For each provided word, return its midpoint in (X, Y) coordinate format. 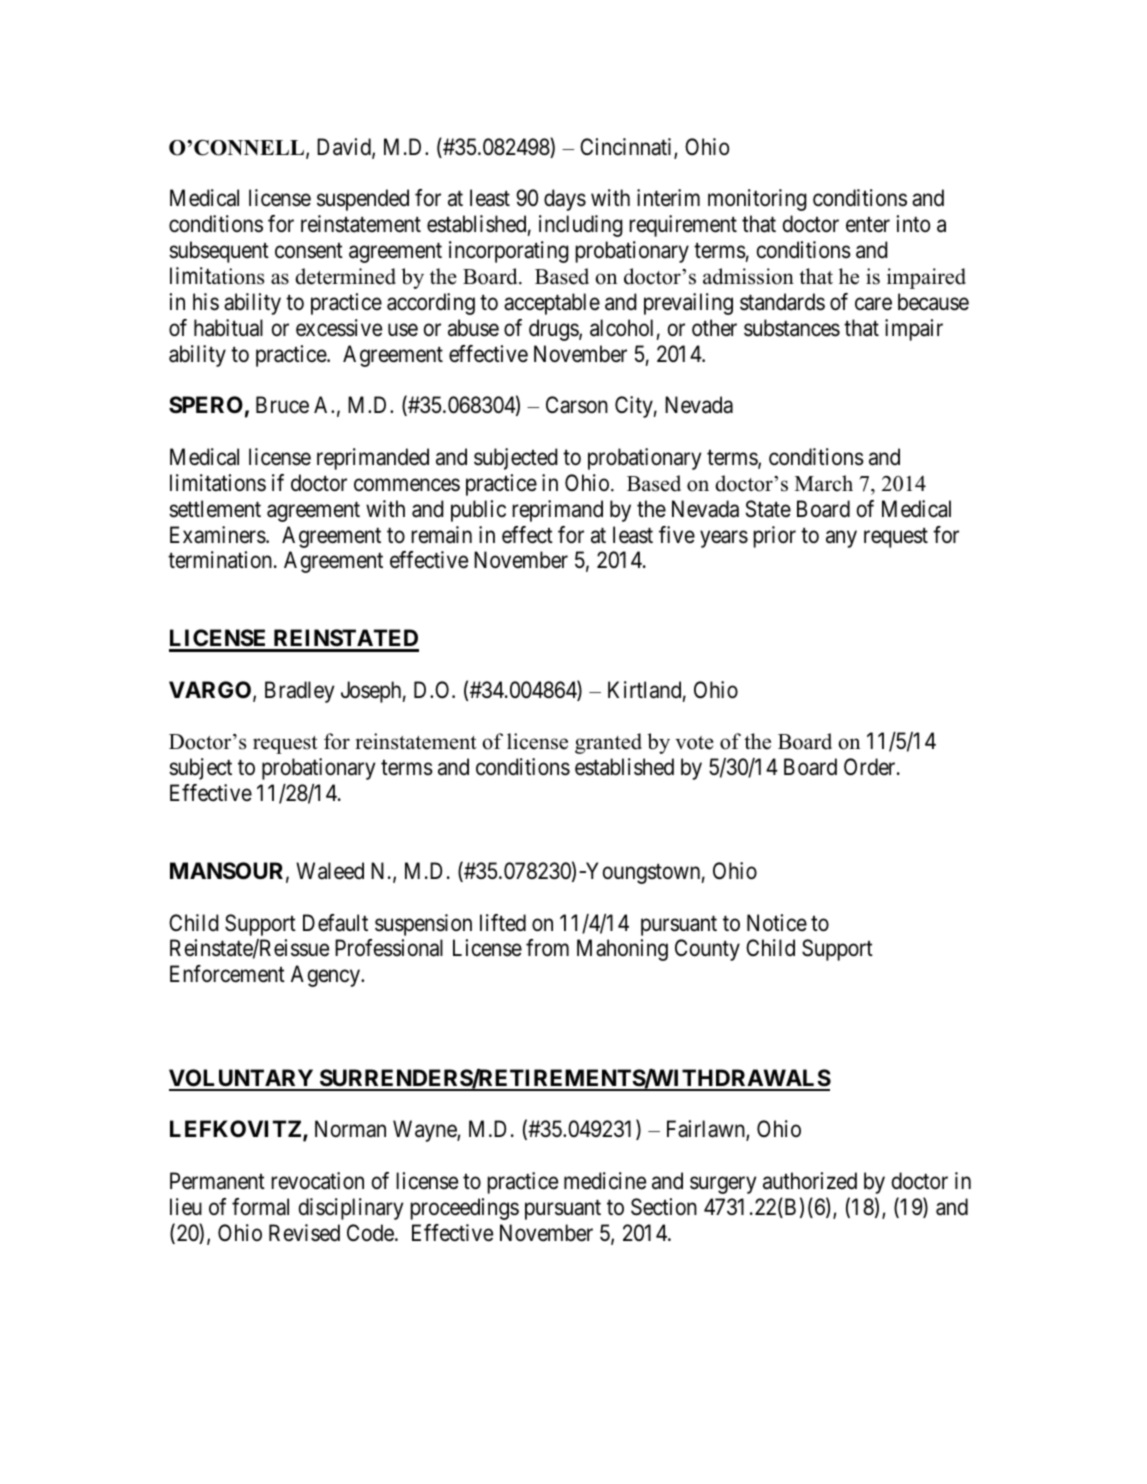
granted (608, 743)
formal (260, 1207)
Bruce (282, 405)
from (547, 948)
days (565, 200)
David (345, 148)
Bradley (299, 692)
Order (871, 767)
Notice (777, 923)
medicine (605, 1181)
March (824, 483)
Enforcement (227, 974)
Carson (577, 405)
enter (868, 225)
